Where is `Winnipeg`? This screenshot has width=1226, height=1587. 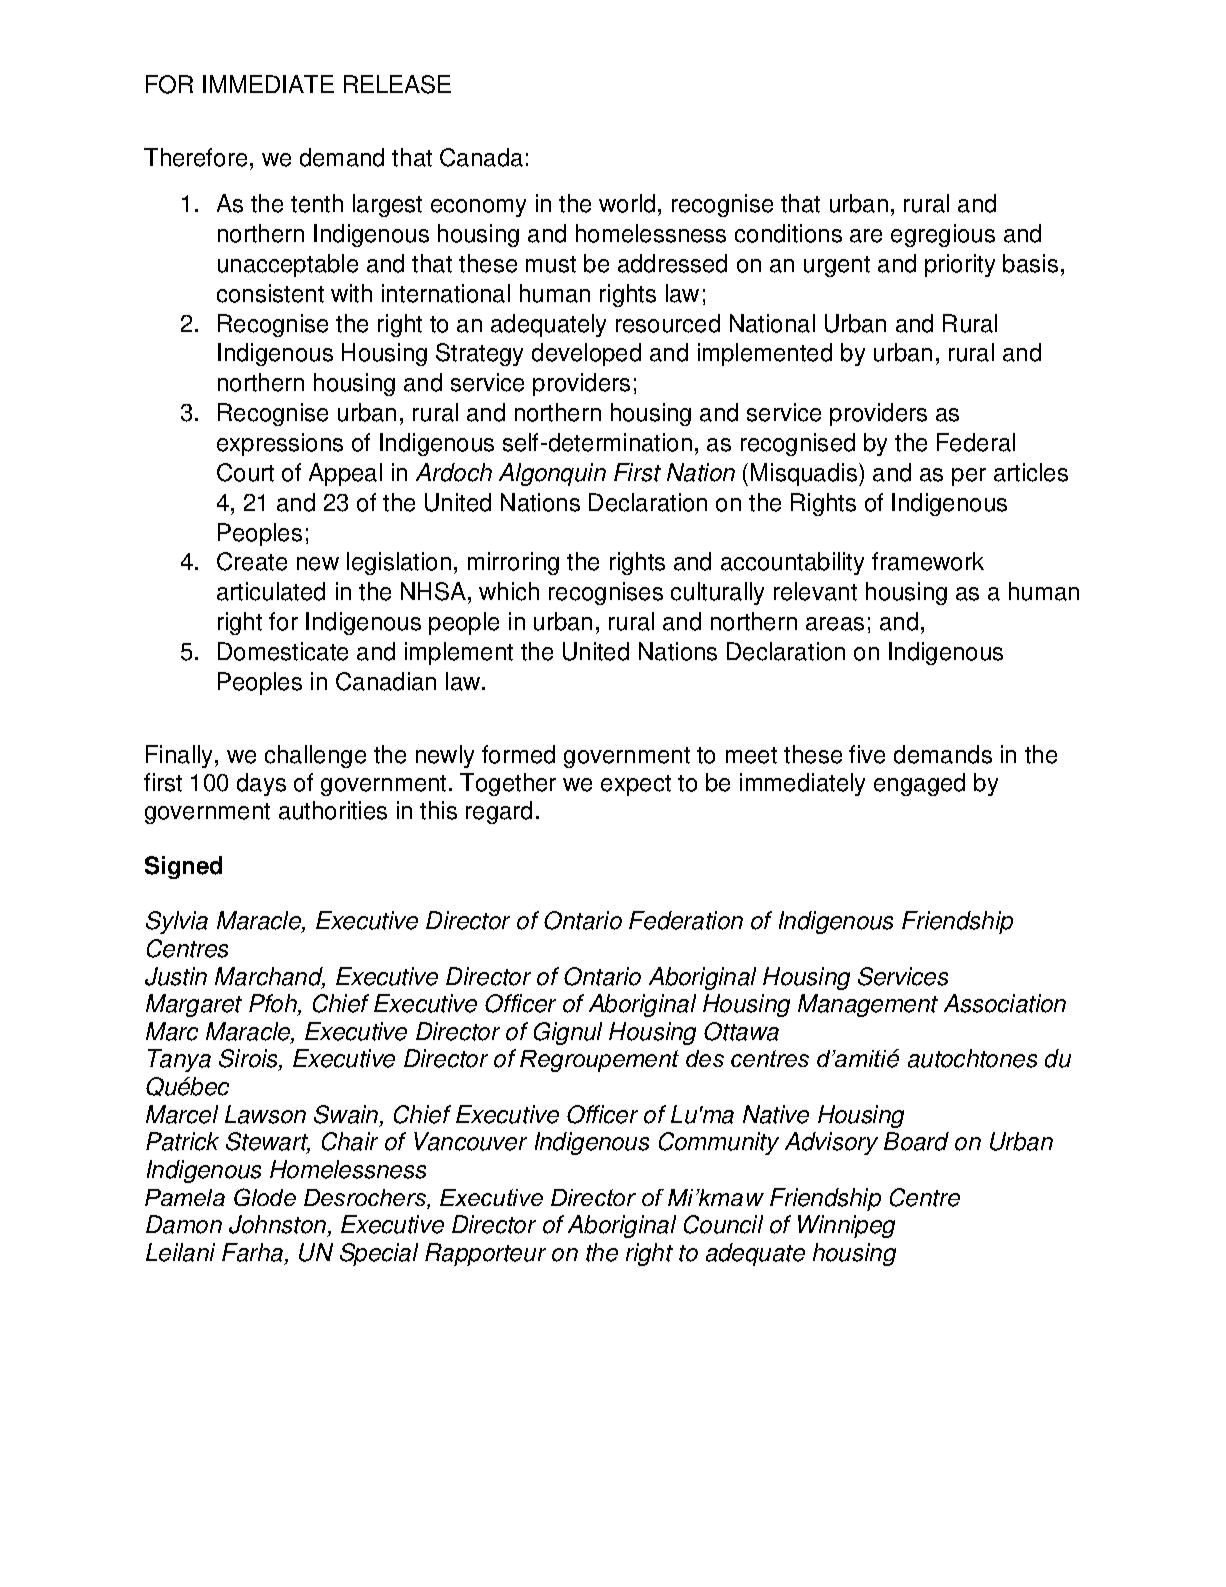 Winnipeg is located at coordinates (846, 1226).
